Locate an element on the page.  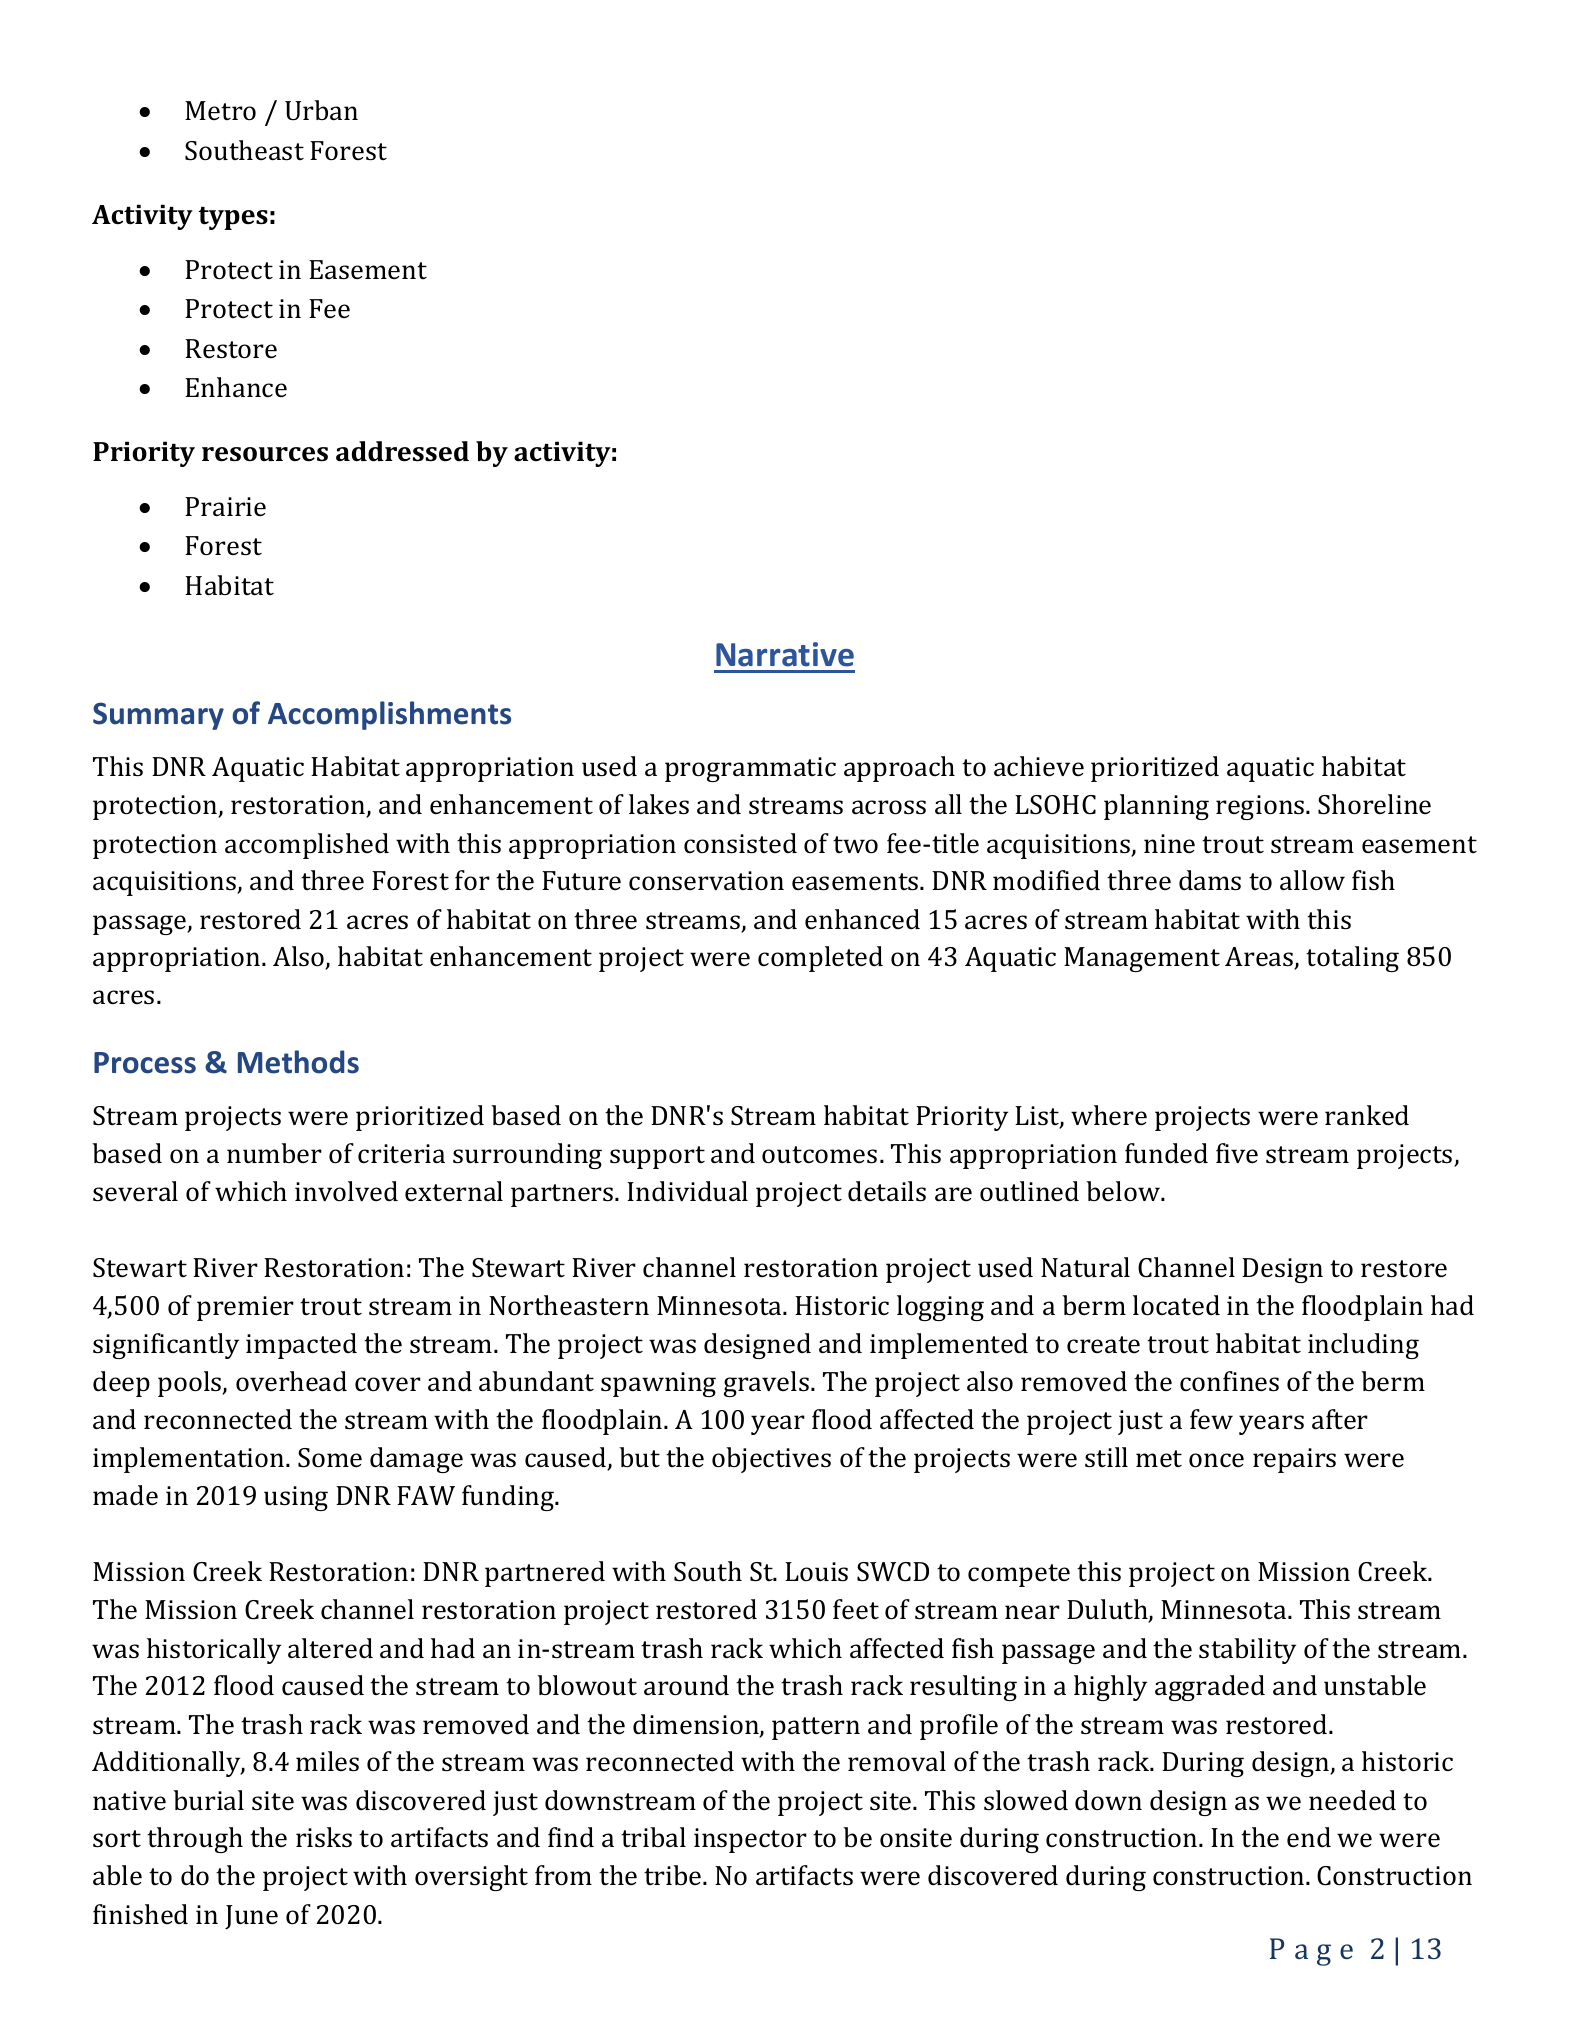
types is located at coordinates (233, 218).
